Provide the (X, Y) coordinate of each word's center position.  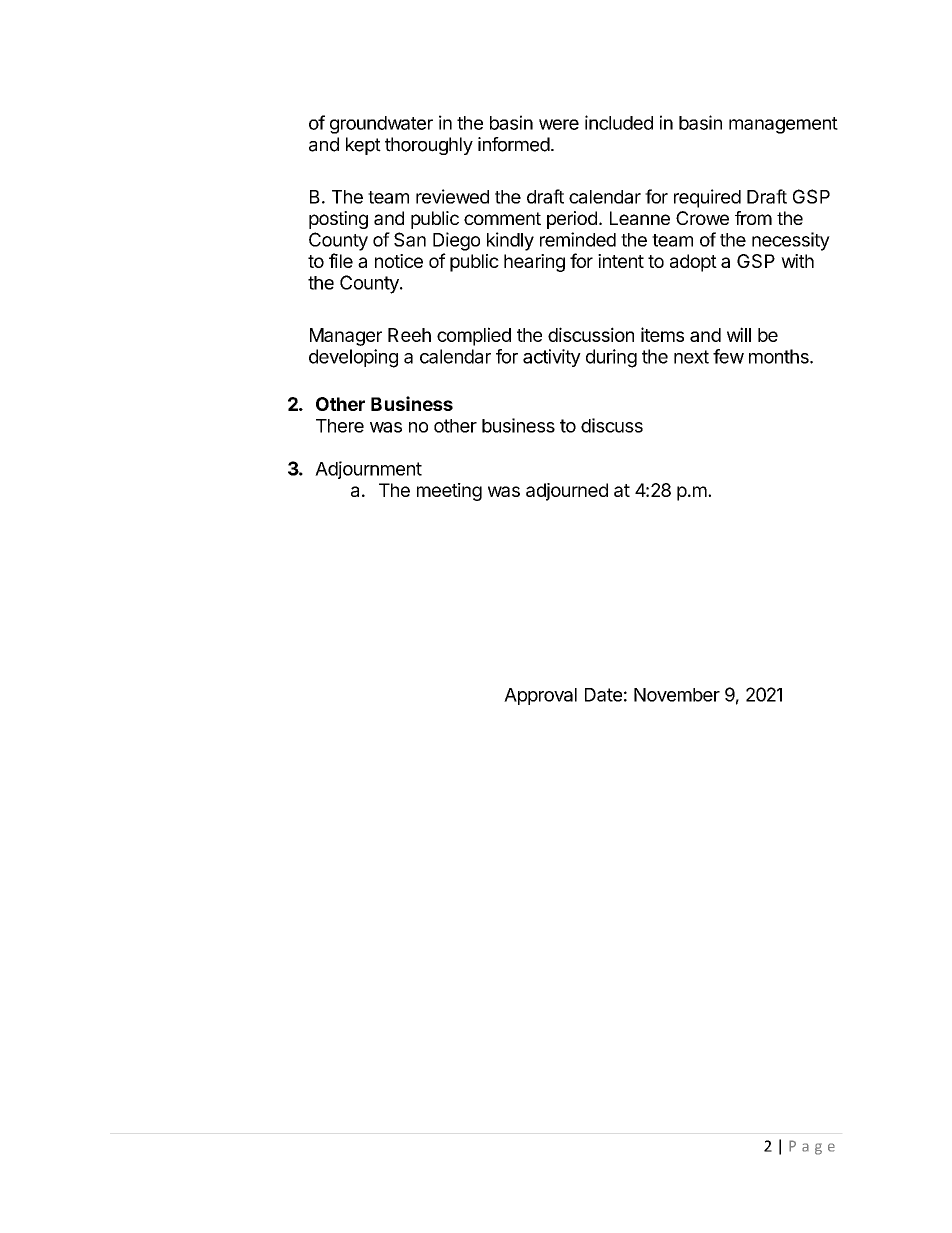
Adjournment (368, 470)
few (728, 356)
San (410, 239)
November (677, 695)
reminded (578, 239)
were (559, 124)
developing (353, 358)
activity (552, 358)
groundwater (381, 125)
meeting (449, 492)
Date (603, 695)
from (753, 218)
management (783, 125)
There (340, 426)
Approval (540, 696)
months (780, 356)
